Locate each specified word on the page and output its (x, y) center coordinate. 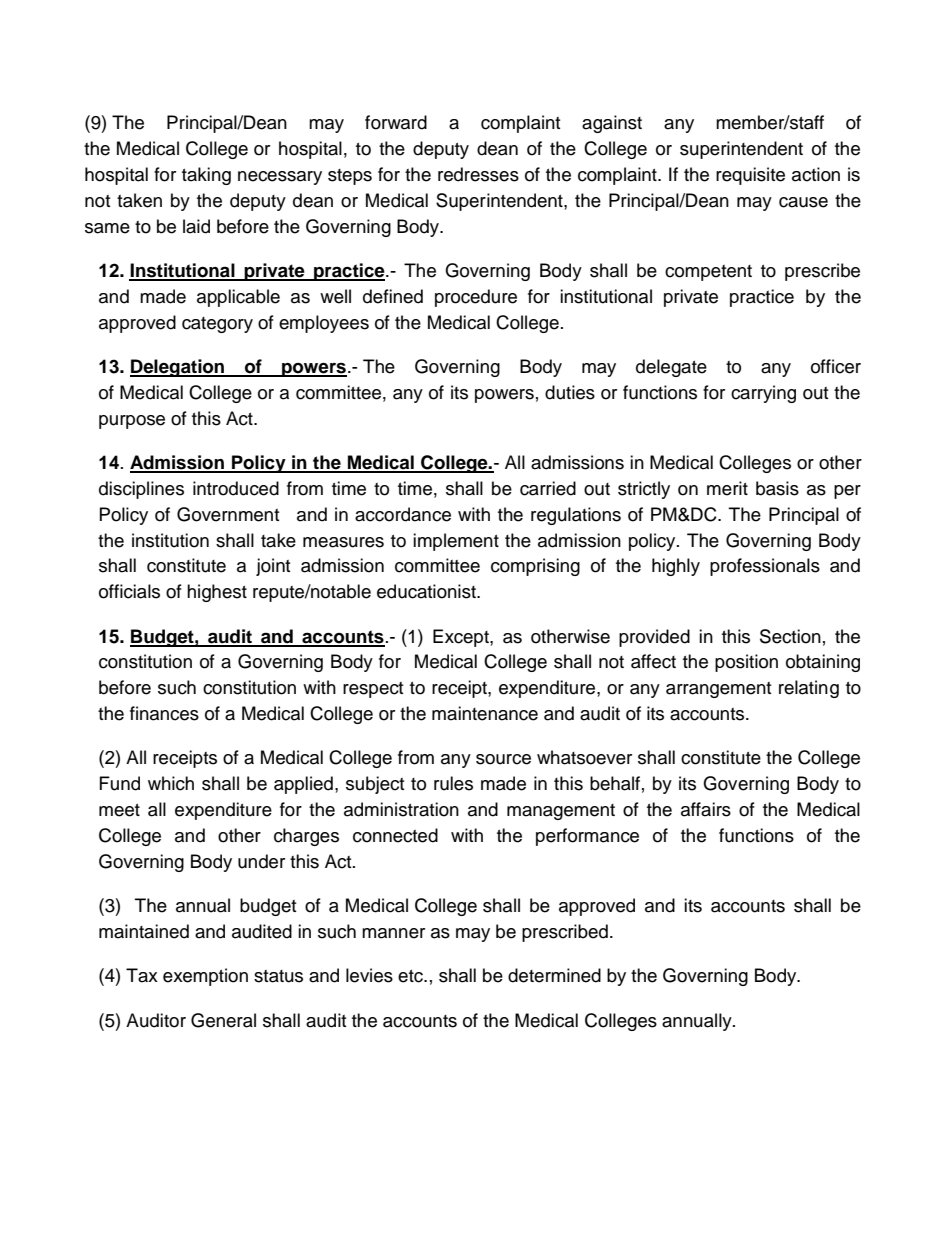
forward (396, 122)
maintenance (485, 713)
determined (554, 975)
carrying (763, 394)
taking (206, 176)
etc (412, 976)
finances (164, 713)
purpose (132, 422)
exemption (205, 977)
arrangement (718, 690)
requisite (750, 176)
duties (570, 392)
